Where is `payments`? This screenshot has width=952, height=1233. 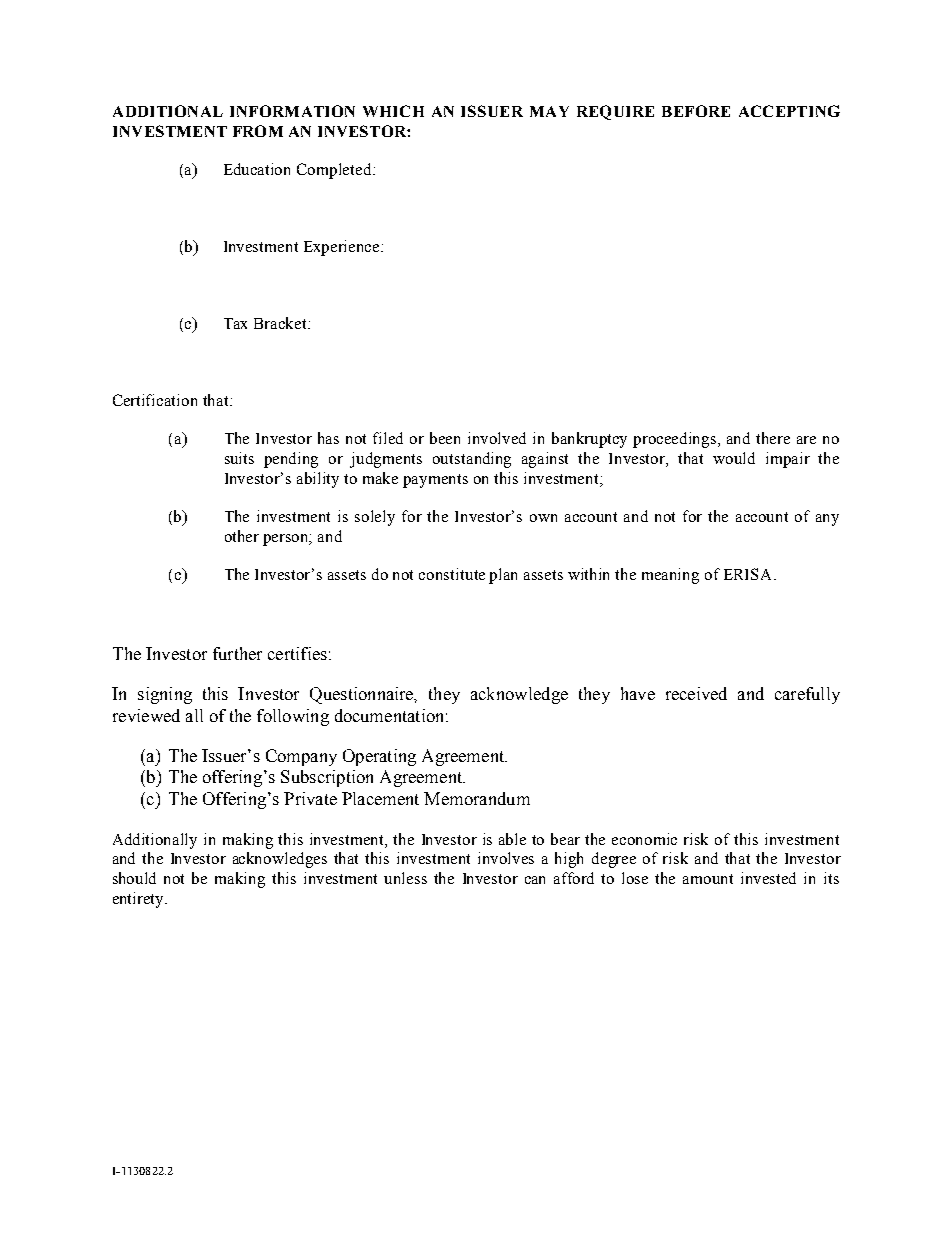
payments is located at coordinates (435, 481).
